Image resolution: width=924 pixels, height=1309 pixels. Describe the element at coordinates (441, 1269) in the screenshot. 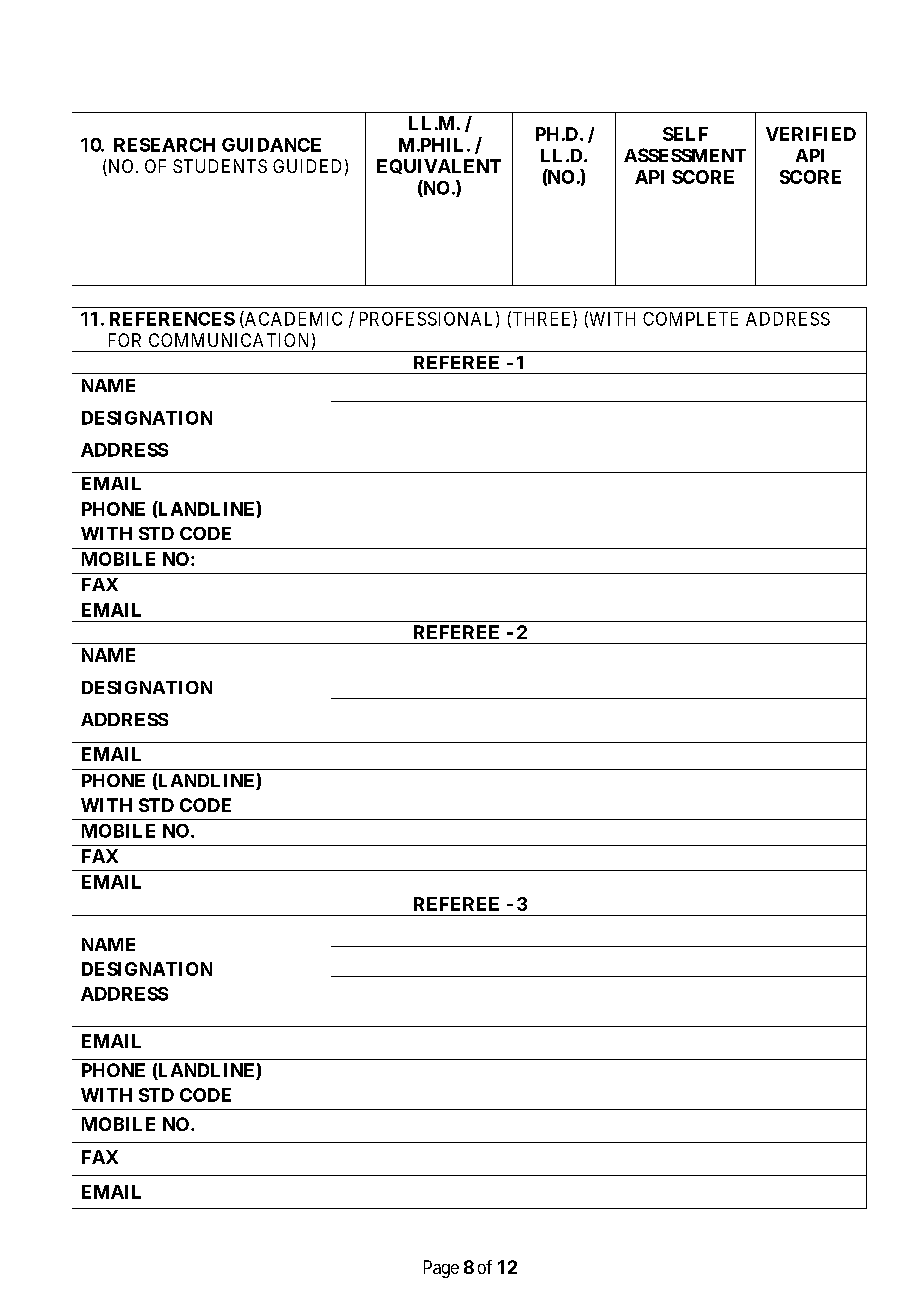

I see `Page` at that location.
